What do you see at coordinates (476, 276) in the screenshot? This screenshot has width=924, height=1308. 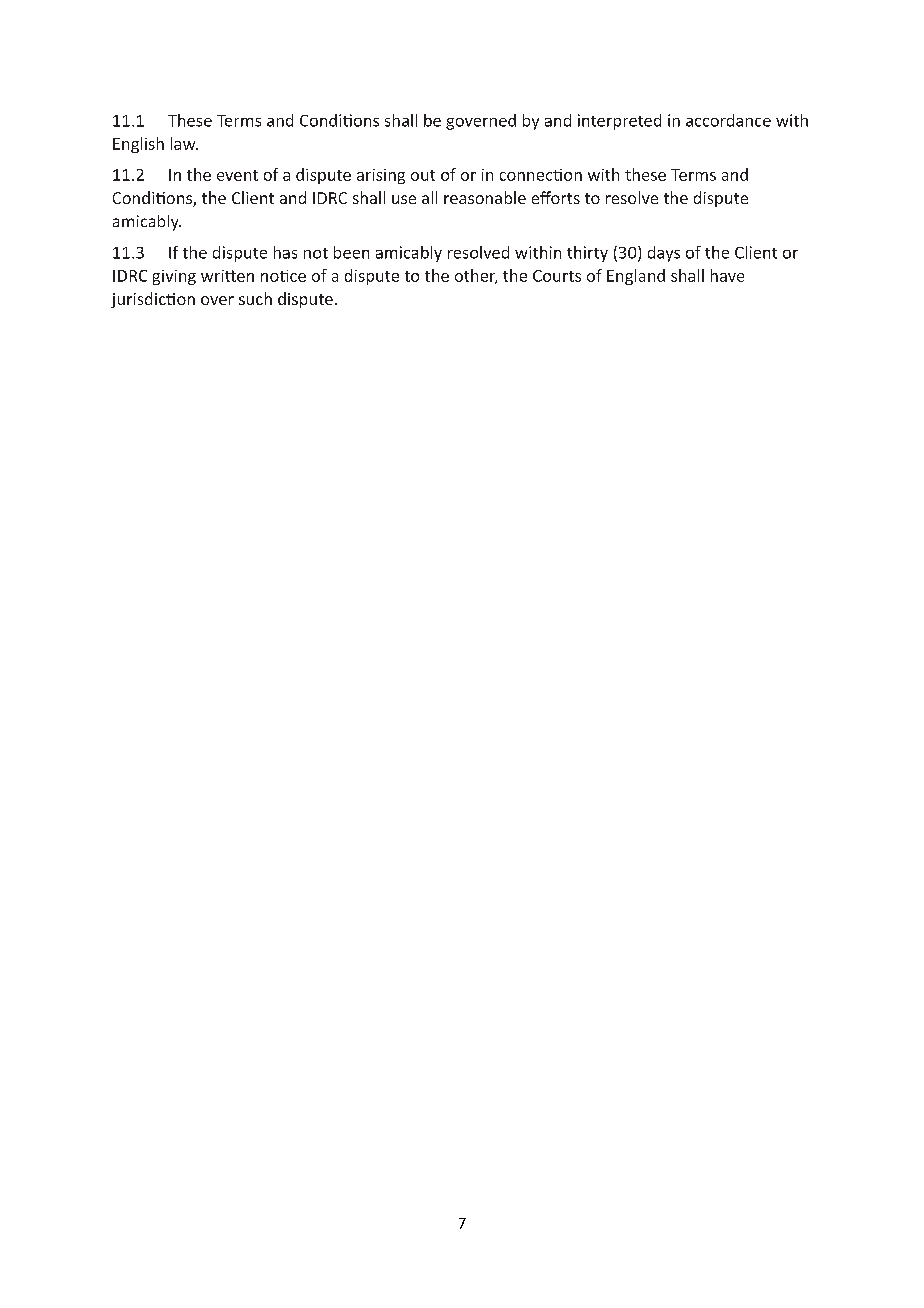 I see `other` at bounding box center [476, 276].
